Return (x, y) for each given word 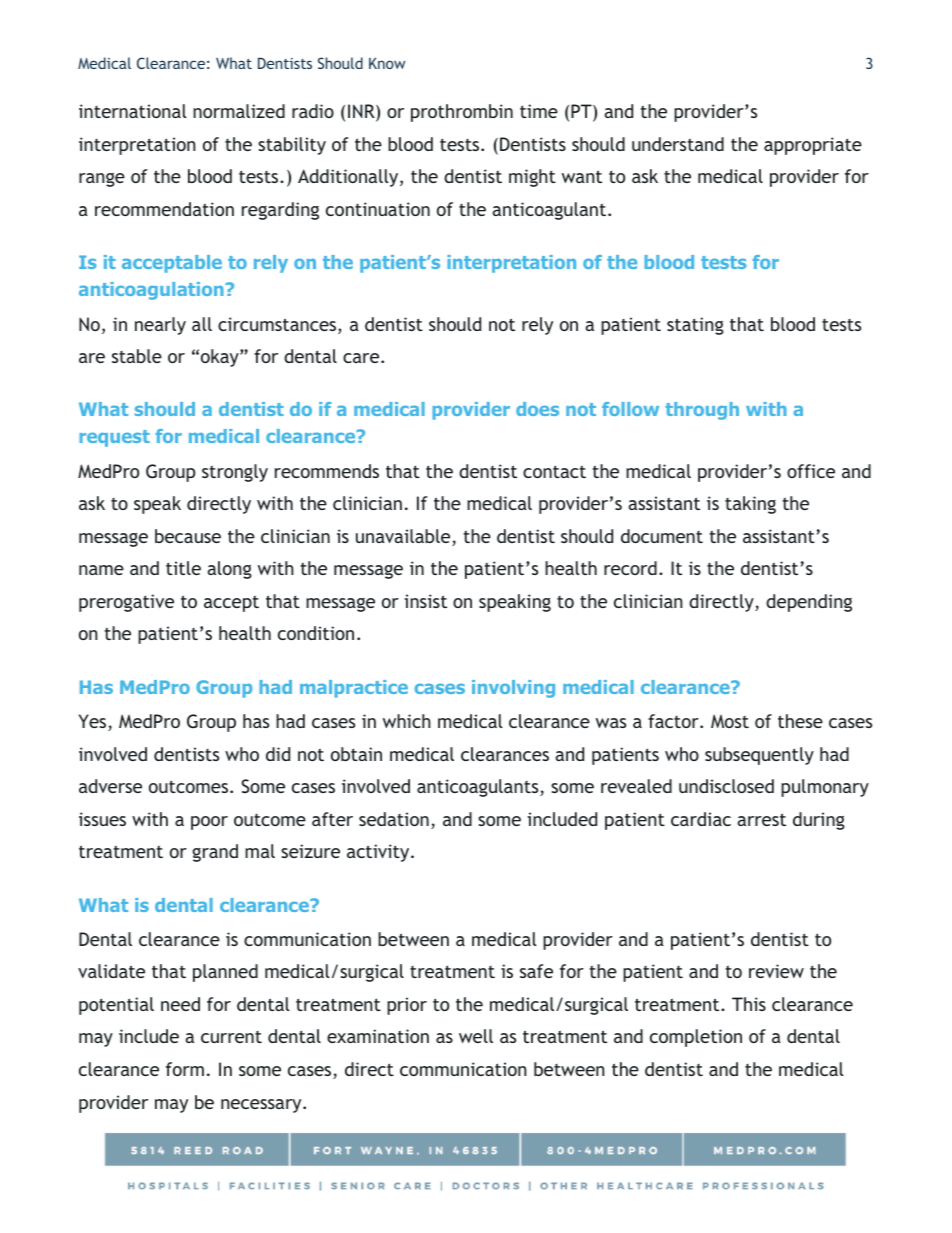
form (185, 1069)
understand (678, 144)
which (407, 721)
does (537, 409)
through (702, 411)
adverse (110, 786)
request (114, 438)
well (476, 1036)
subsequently (759, 756)
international (133, 111)
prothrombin (462, 113)
